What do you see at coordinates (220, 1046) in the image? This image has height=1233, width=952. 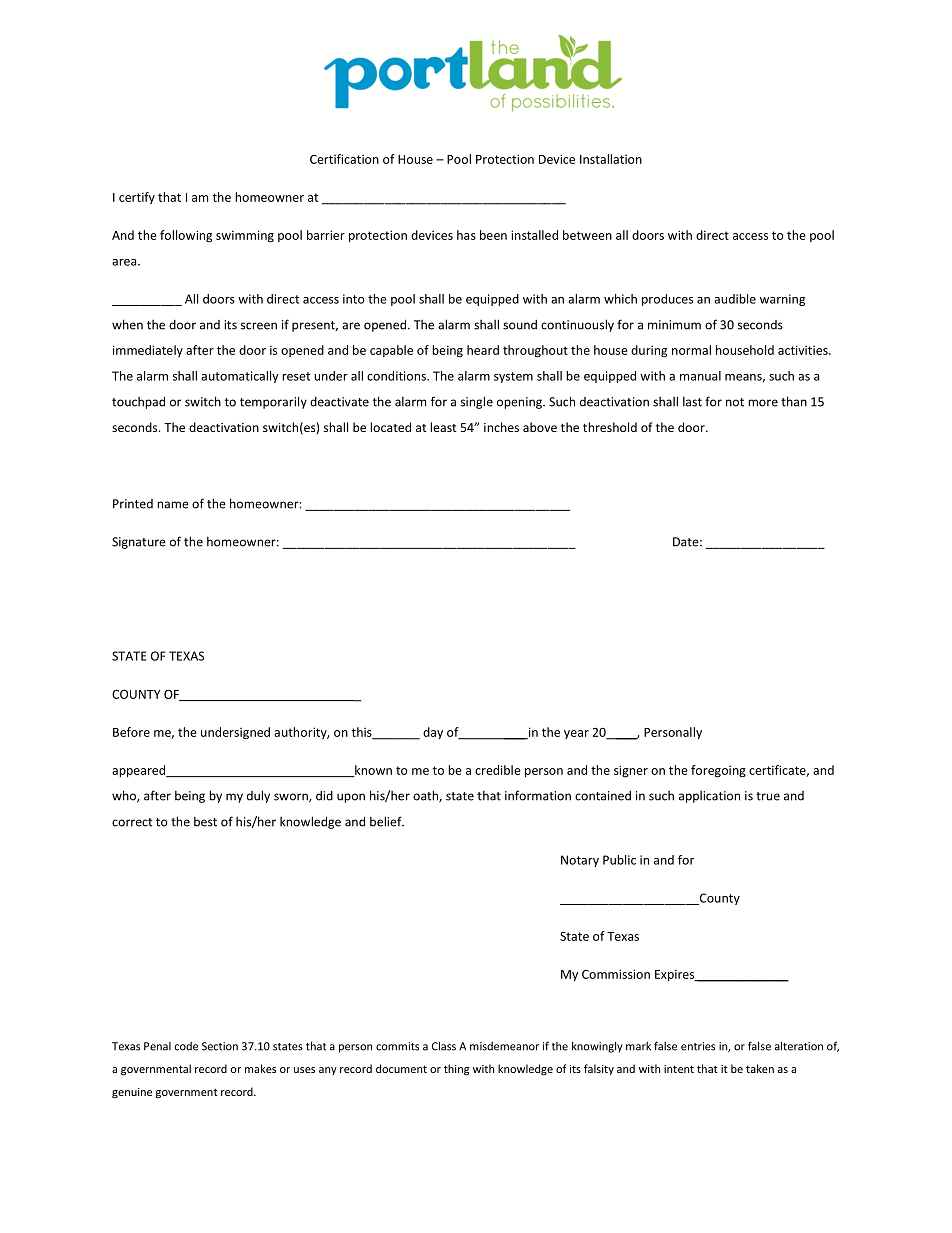 I see `Section` at bounding box center [220, 1046].
